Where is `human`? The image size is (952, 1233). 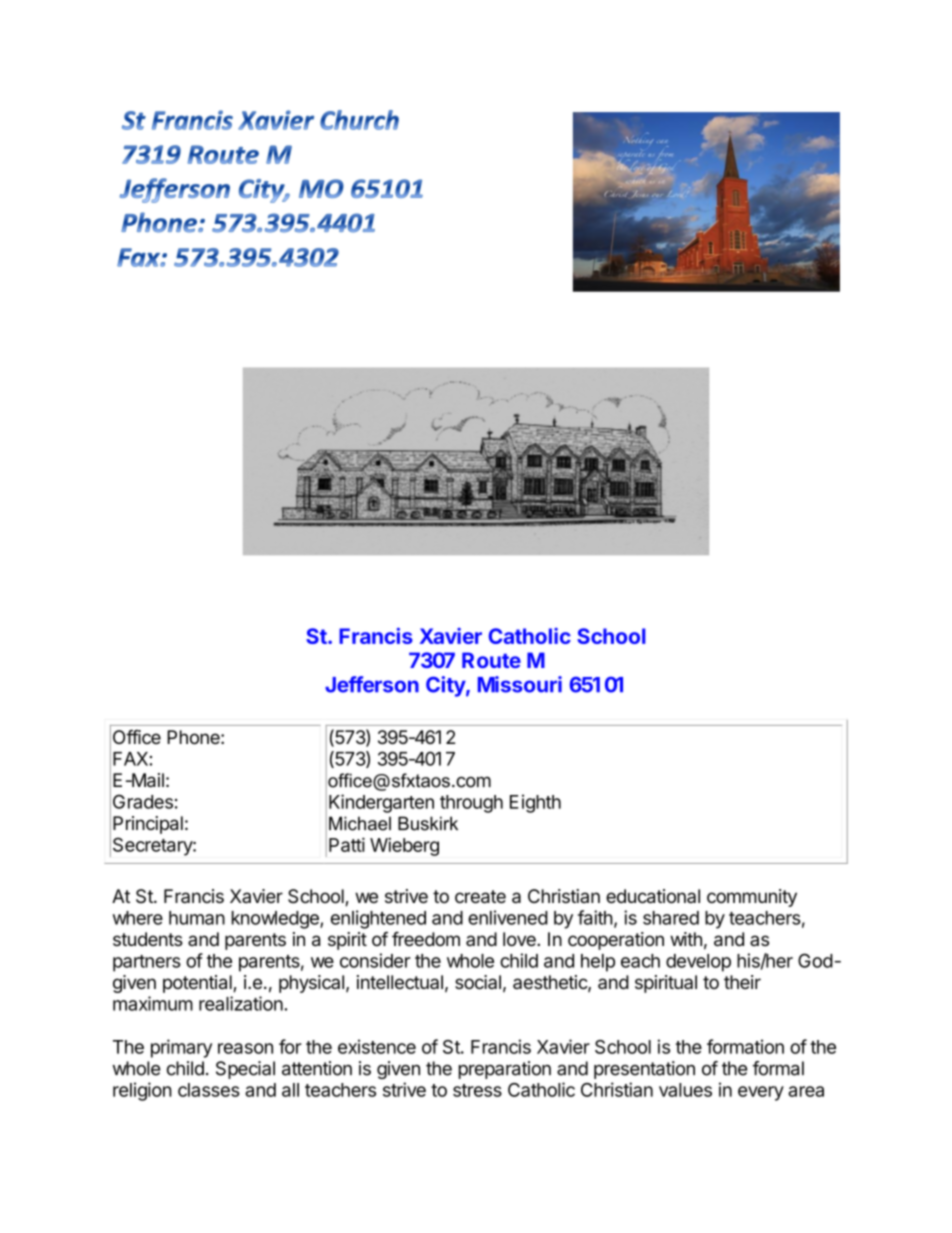
human is located at coordinates (197, 918).
